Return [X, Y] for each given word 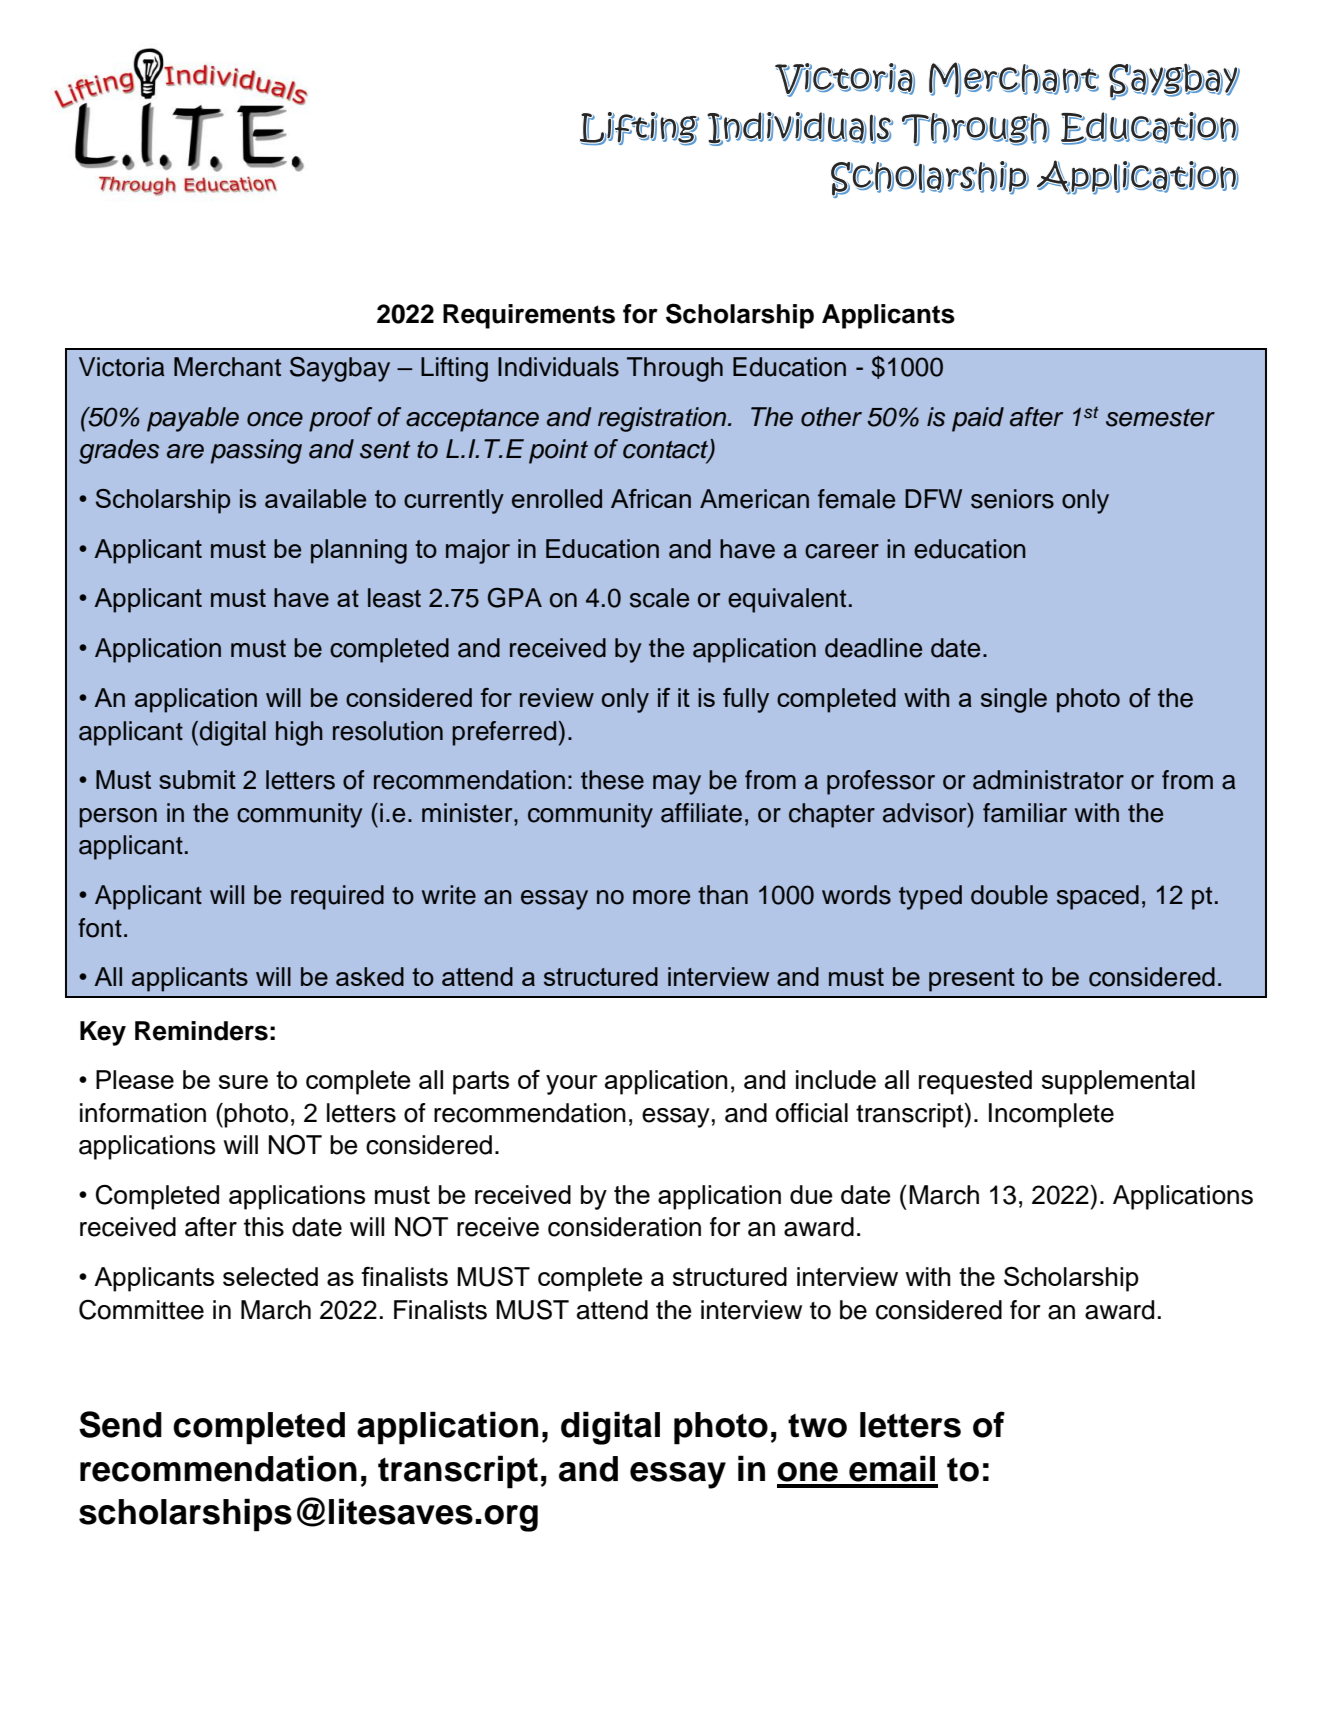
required [337, 897]
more [661, 897]
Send [120, 1424]
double [1009, 895]
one [807, 1472]
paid [978, 419]
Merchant [227, 367]
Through [675, 369]
